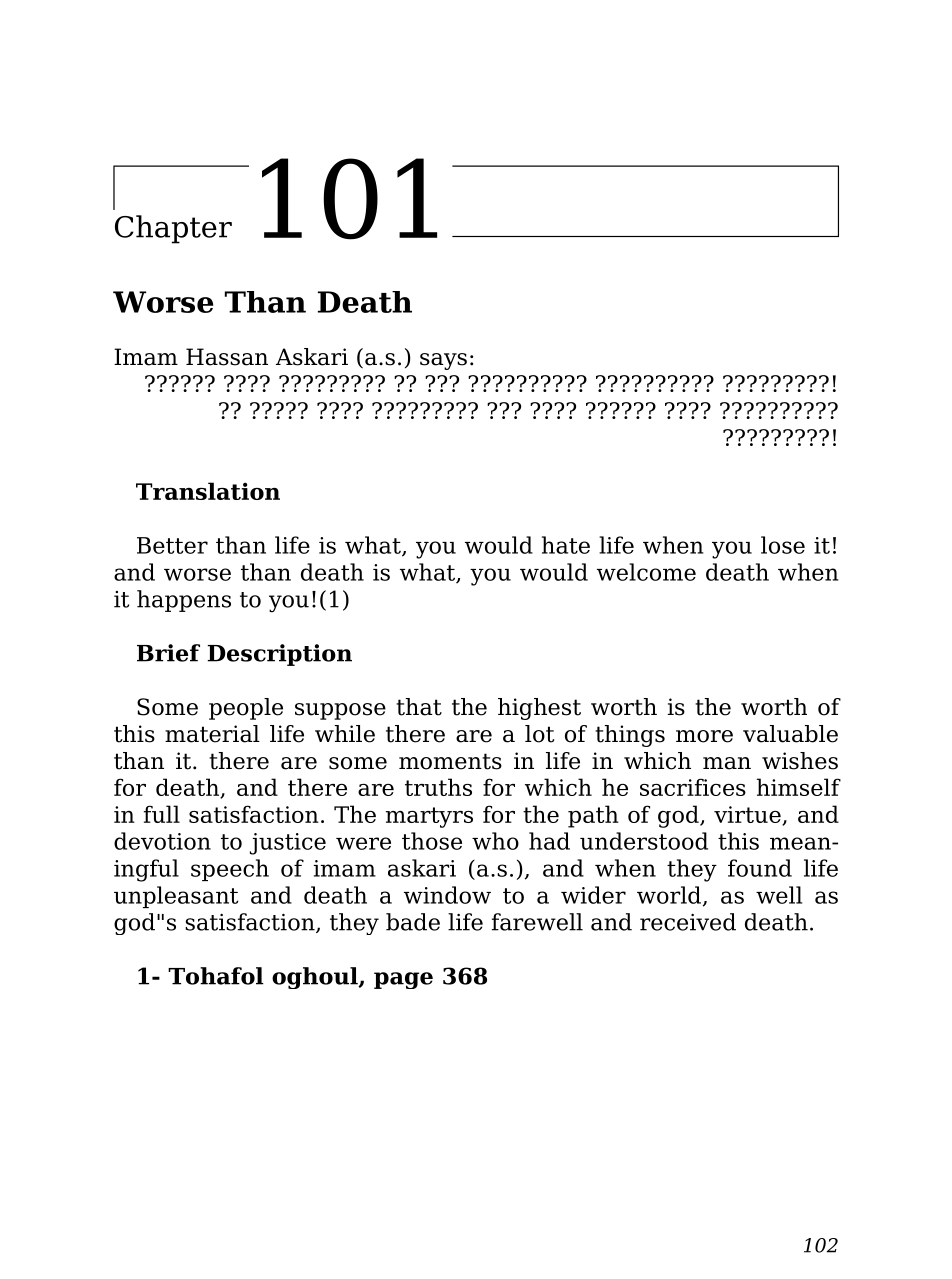 The width and height of the screenshot is (952, 1279). I want to click on hate, so click(566, 545).
